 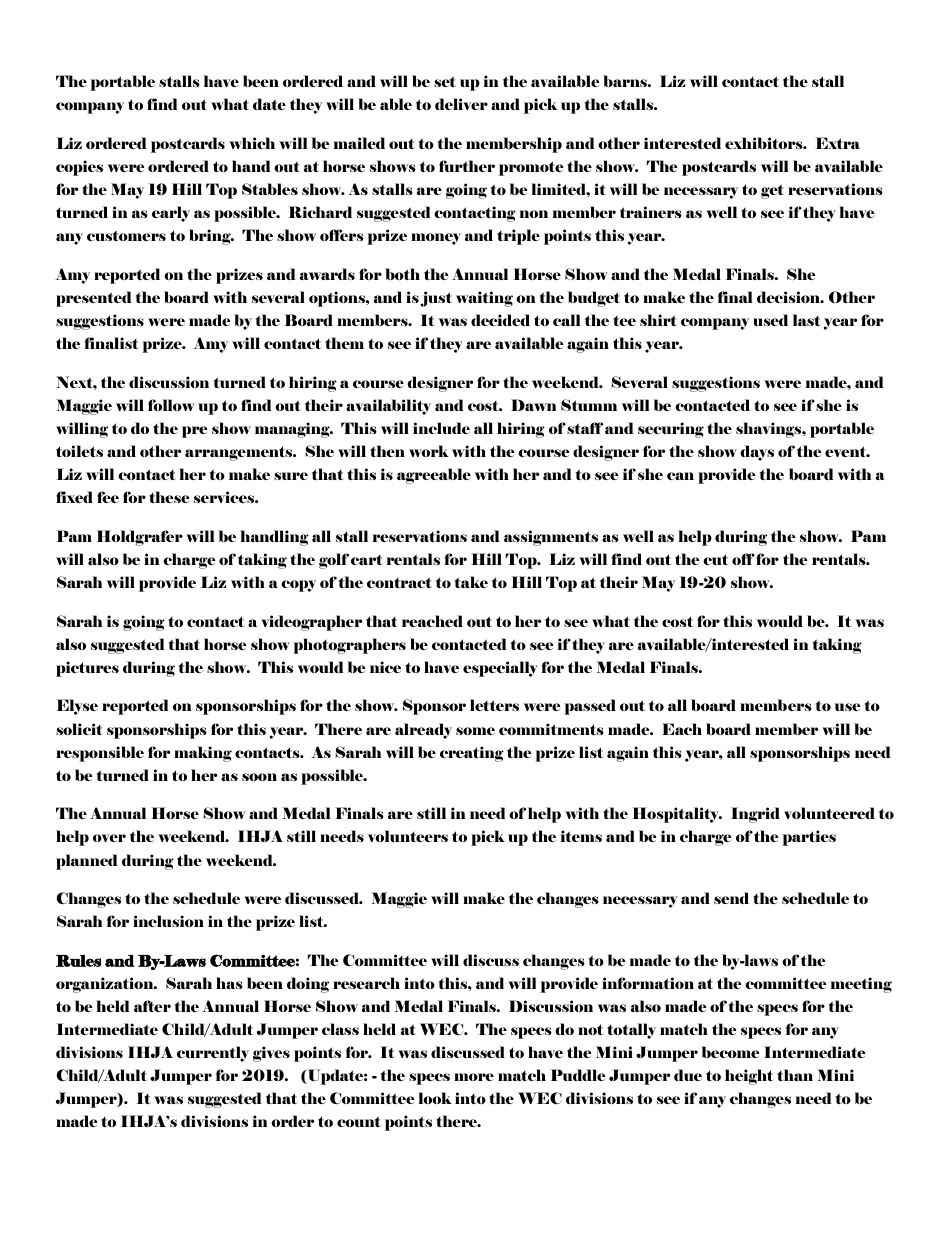 What do you see at coordinates (838, 143) in the image?
I see `Extra` at bounding box center [838, 143].
